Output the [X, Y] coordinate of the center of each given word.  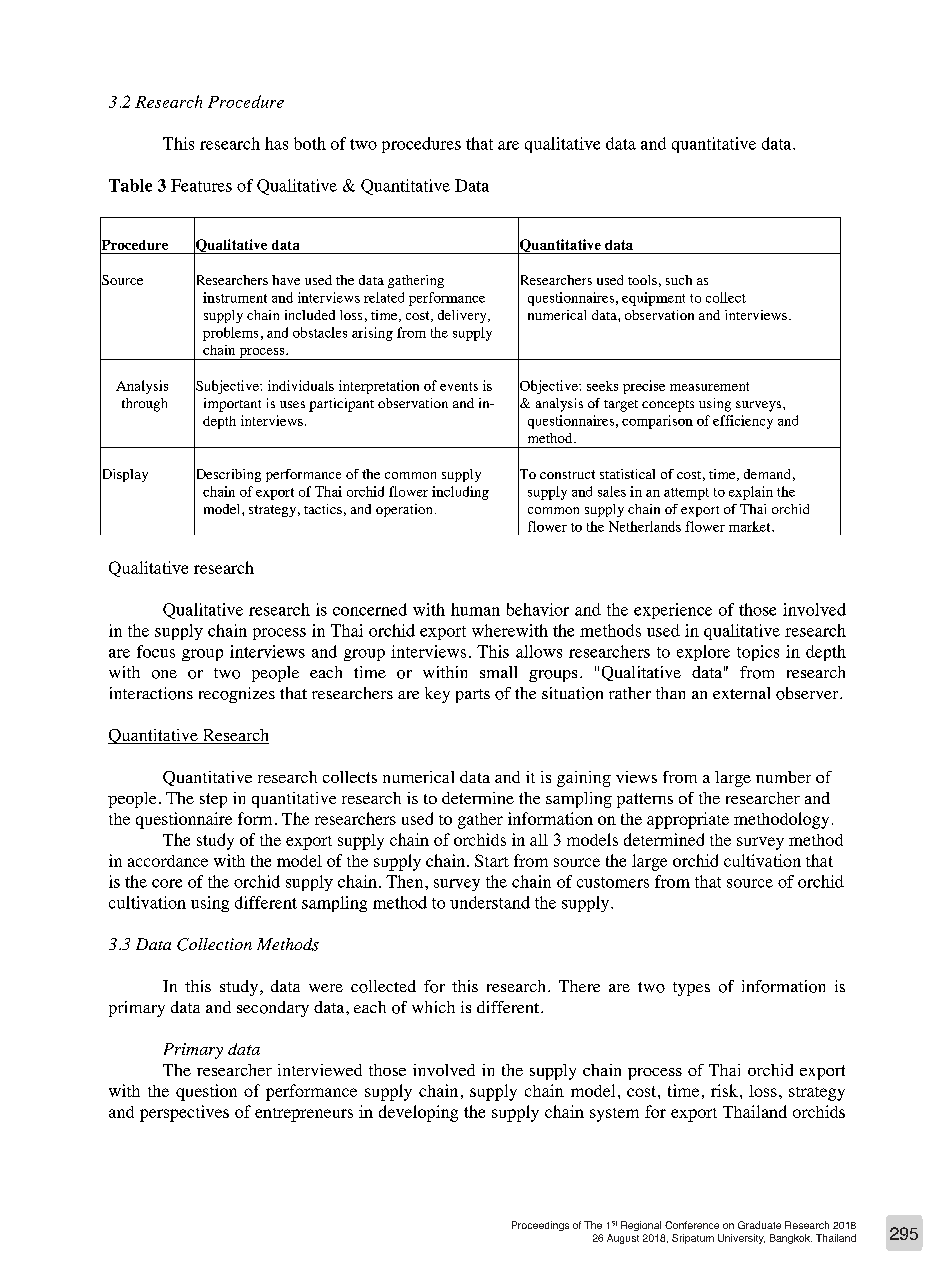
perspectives [184, 1113]
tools [642, 280]
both [310, 143]
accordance [168, 861]
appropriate [688, 820]
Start [492, 860]
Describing [227, 475]
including [460, 493]
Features [201, 185]
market [751, 526]
